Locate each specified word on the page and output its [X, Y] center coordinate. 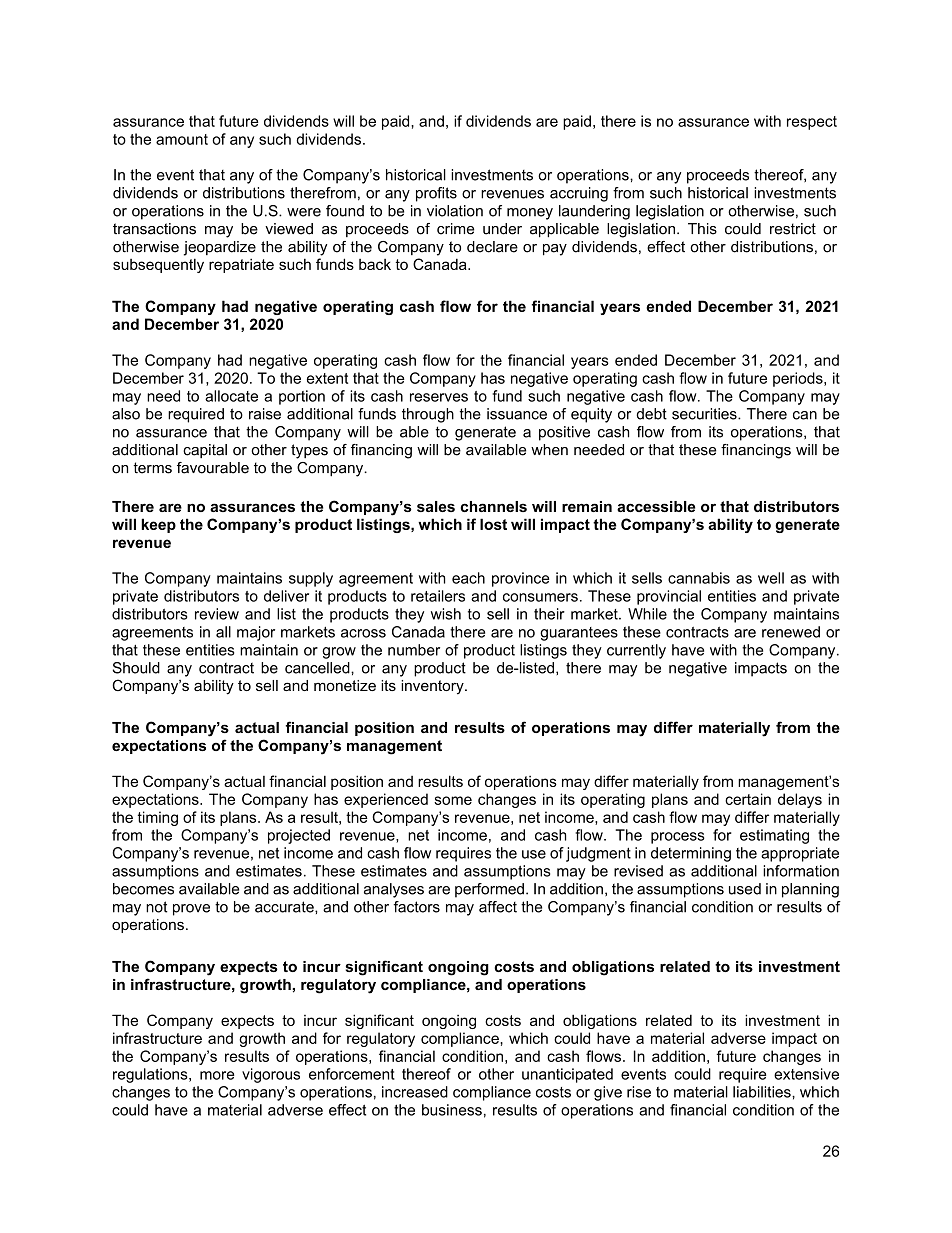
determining [691, 854]
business [452, 1110]
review [217, 614]
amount [182, 139]
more [217, 1075]
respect [812, 123]
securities [705, 414]
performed [489, 890]
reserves [439, 397]
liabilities [763, 1092]
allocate [231, 396]
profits [436, 194]
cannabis [699, 578]
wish [446, 614]
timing [158, 818]
